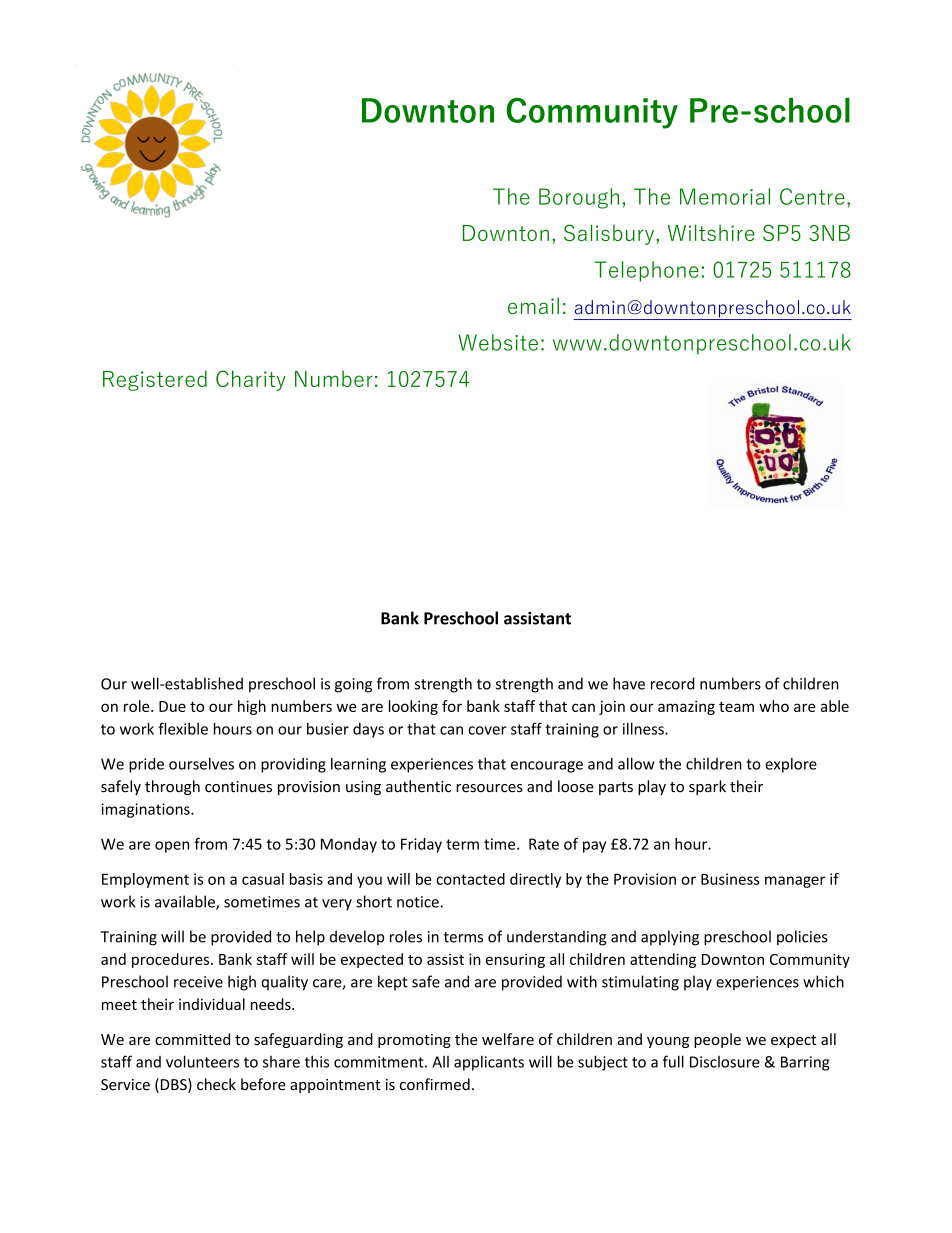 This page has width=952, height=1233. I want to click on Due, so click(172, 706).
